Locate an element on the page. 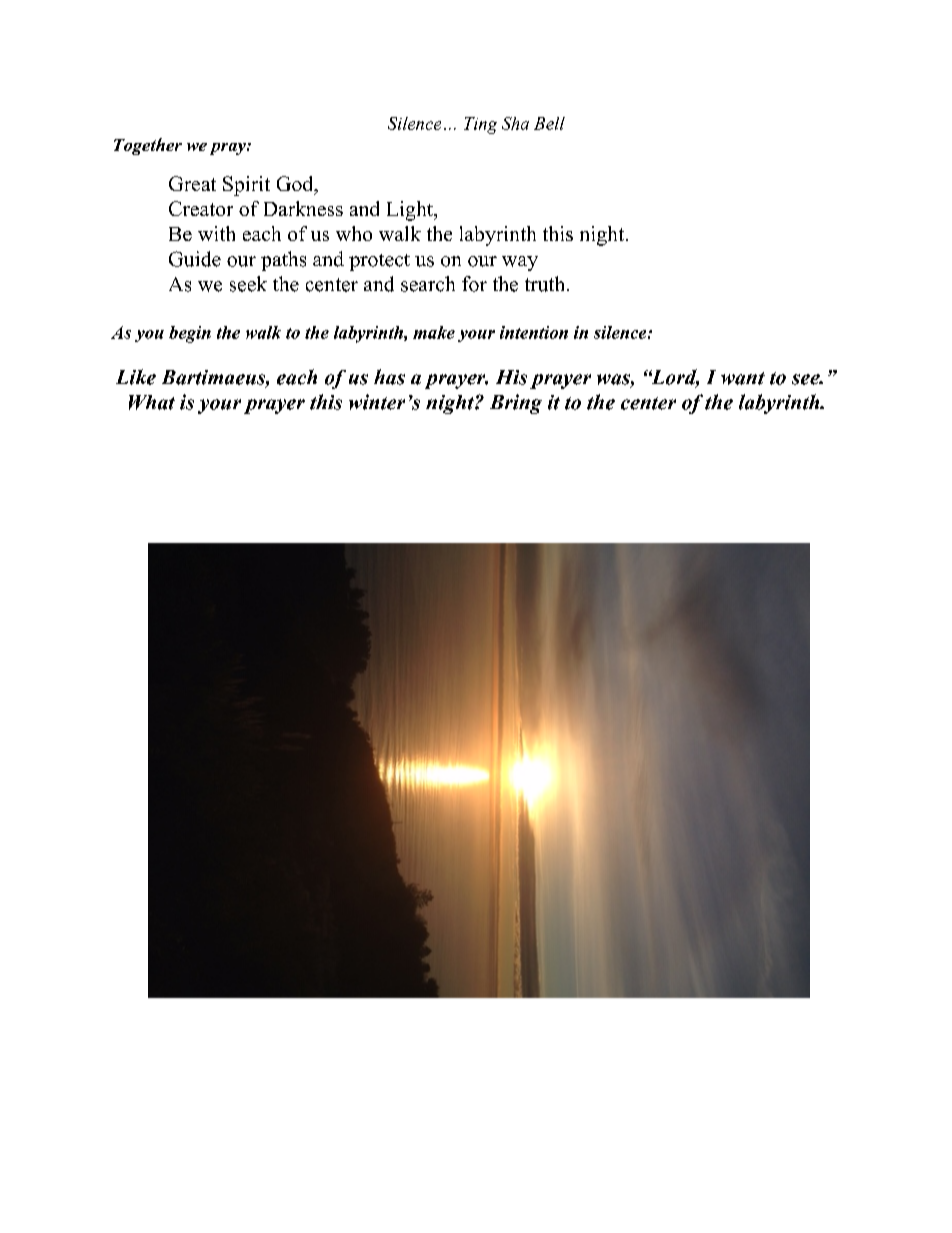  What is located at coordinates (152, 402).
